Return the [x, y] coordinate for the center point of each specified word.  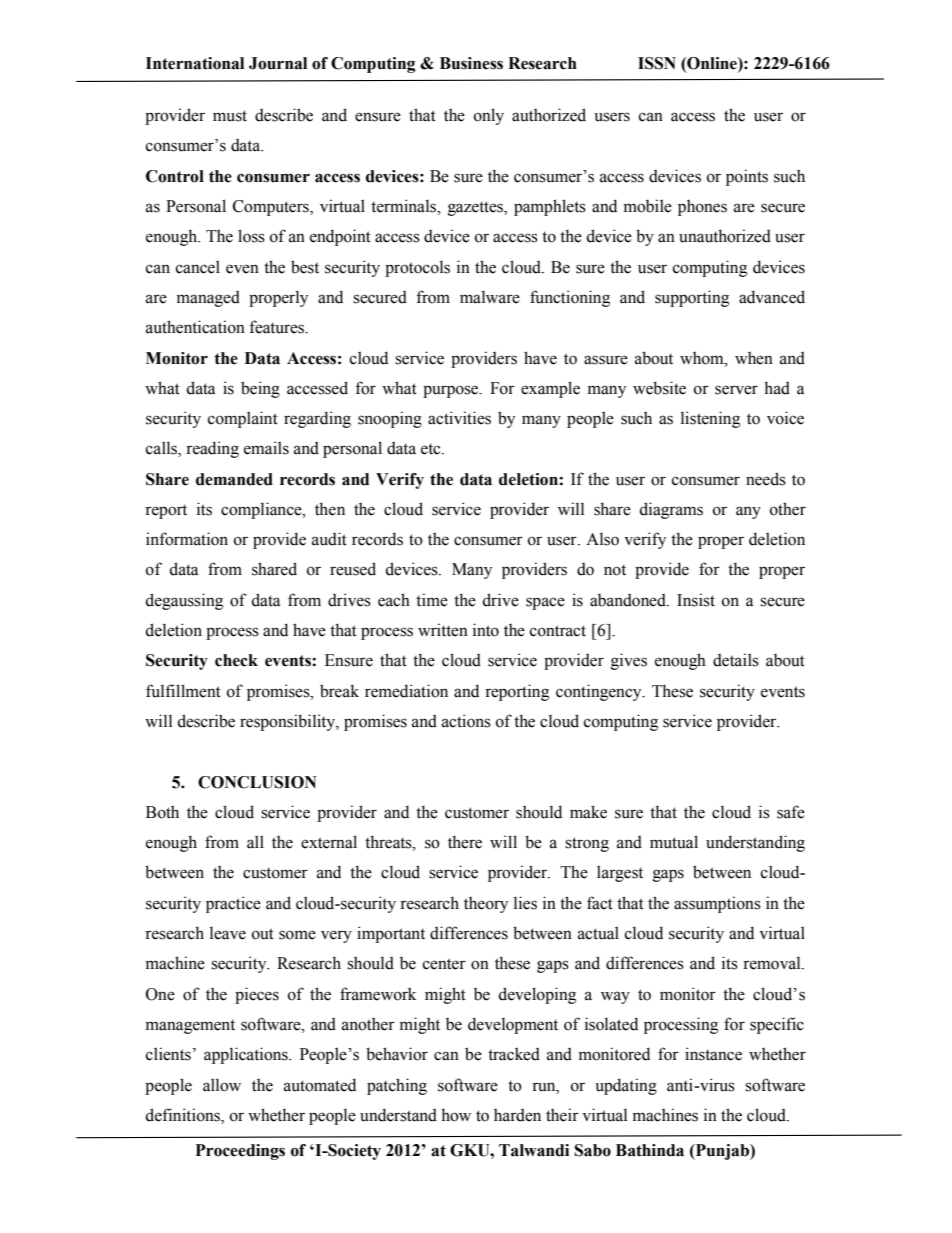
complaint [243, 419]
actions [466, 721]
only [489, 116]
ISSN [657, 63]
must [230, 116]
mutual [674, 842]
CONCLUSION [257, 782]
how [456, 1115]
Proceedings [240, 1152]
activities [459, 418]
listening [710, 419]
